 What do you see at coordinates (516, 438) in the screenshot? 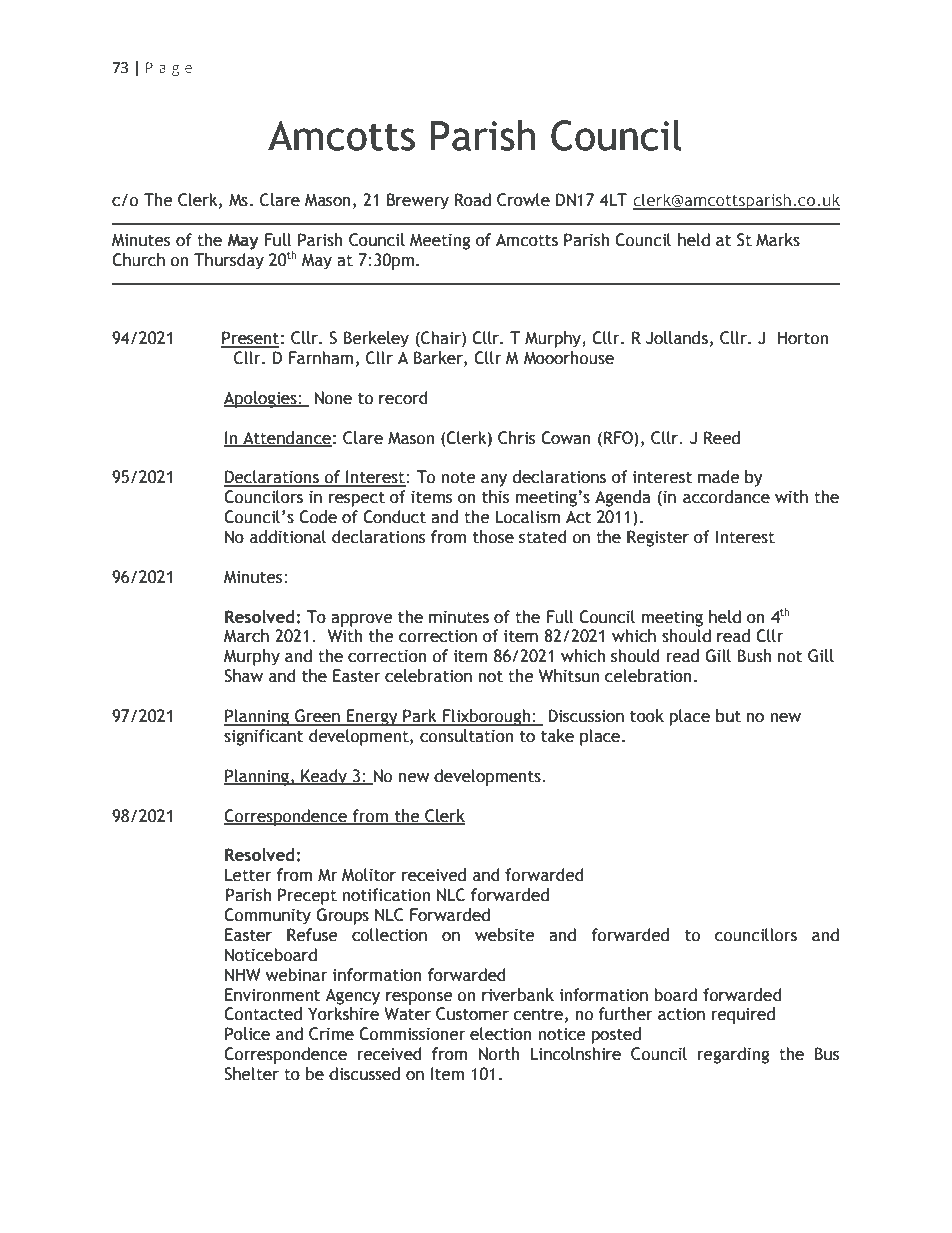
I see `Chris` at bounding box center [516, 438].
